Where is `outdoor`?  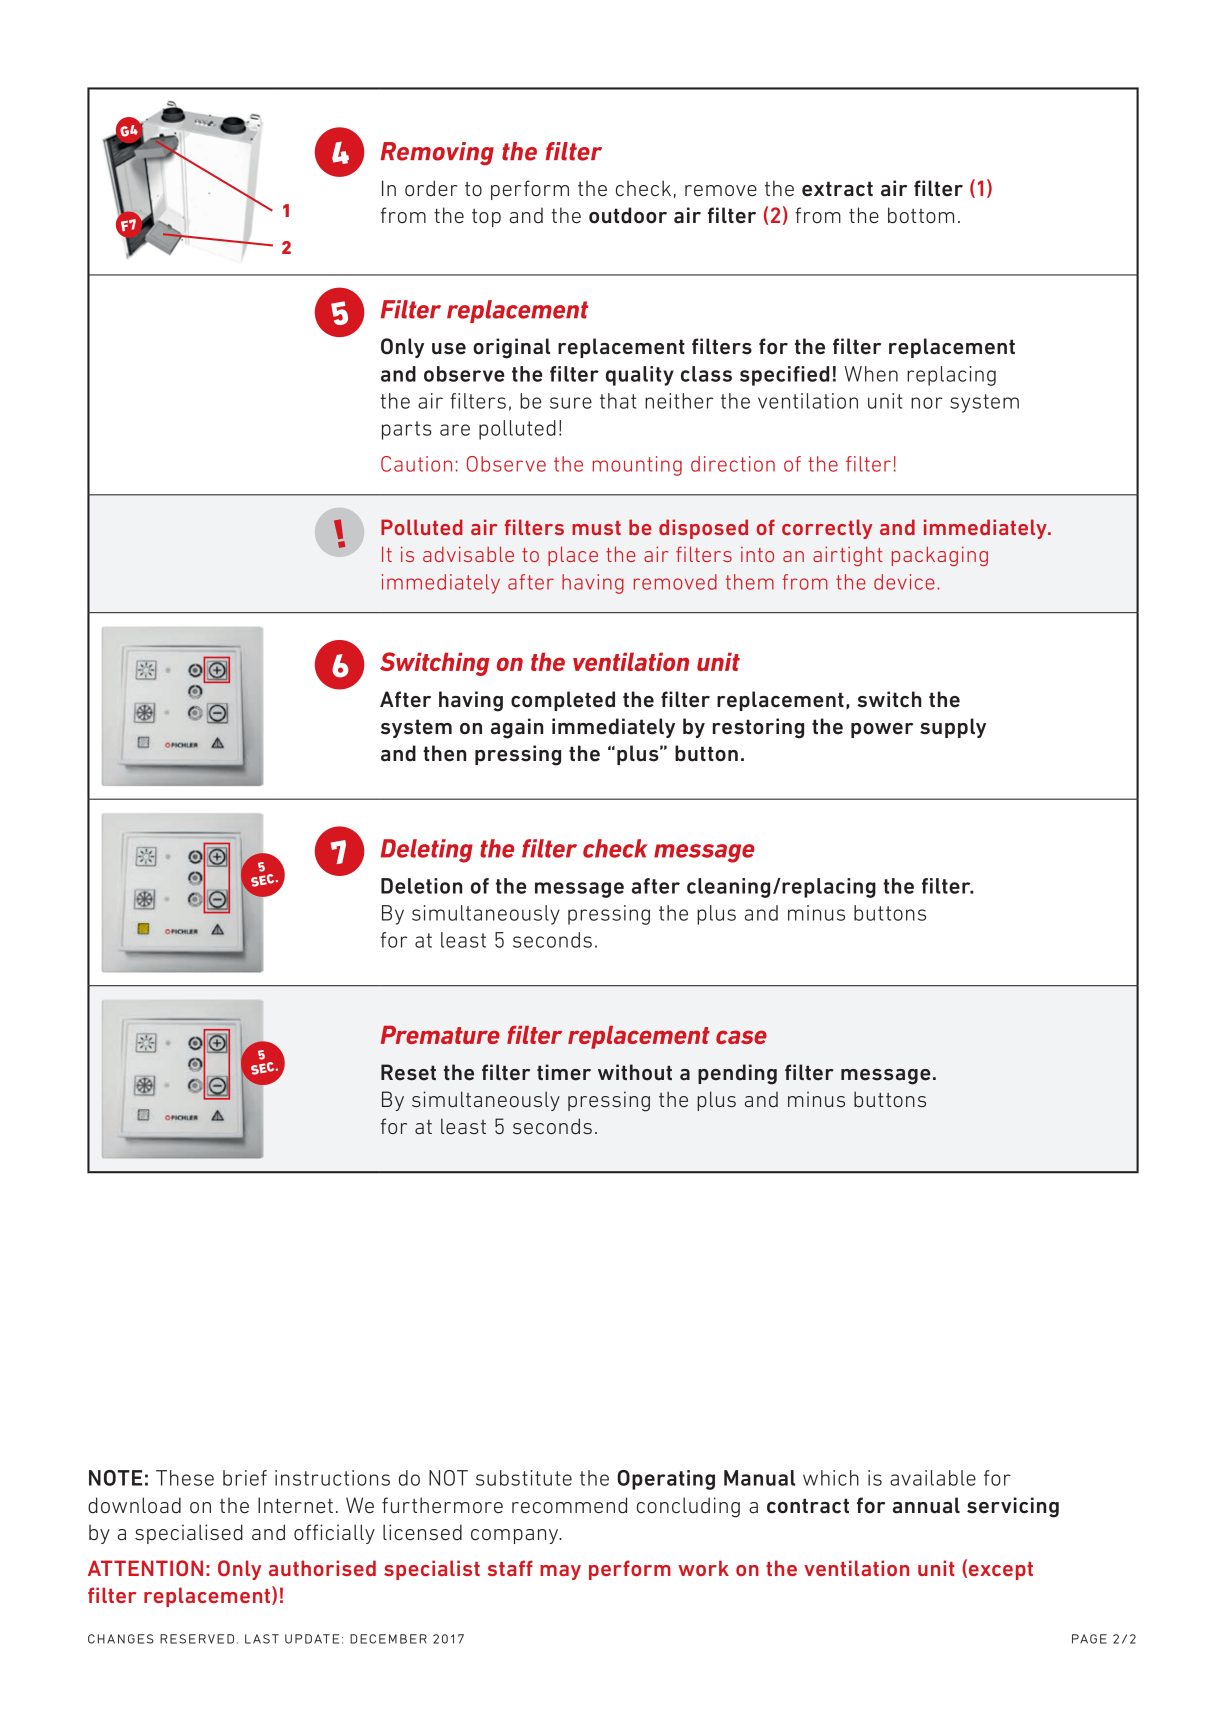
outdoor is located at coordinates (628, 215).
